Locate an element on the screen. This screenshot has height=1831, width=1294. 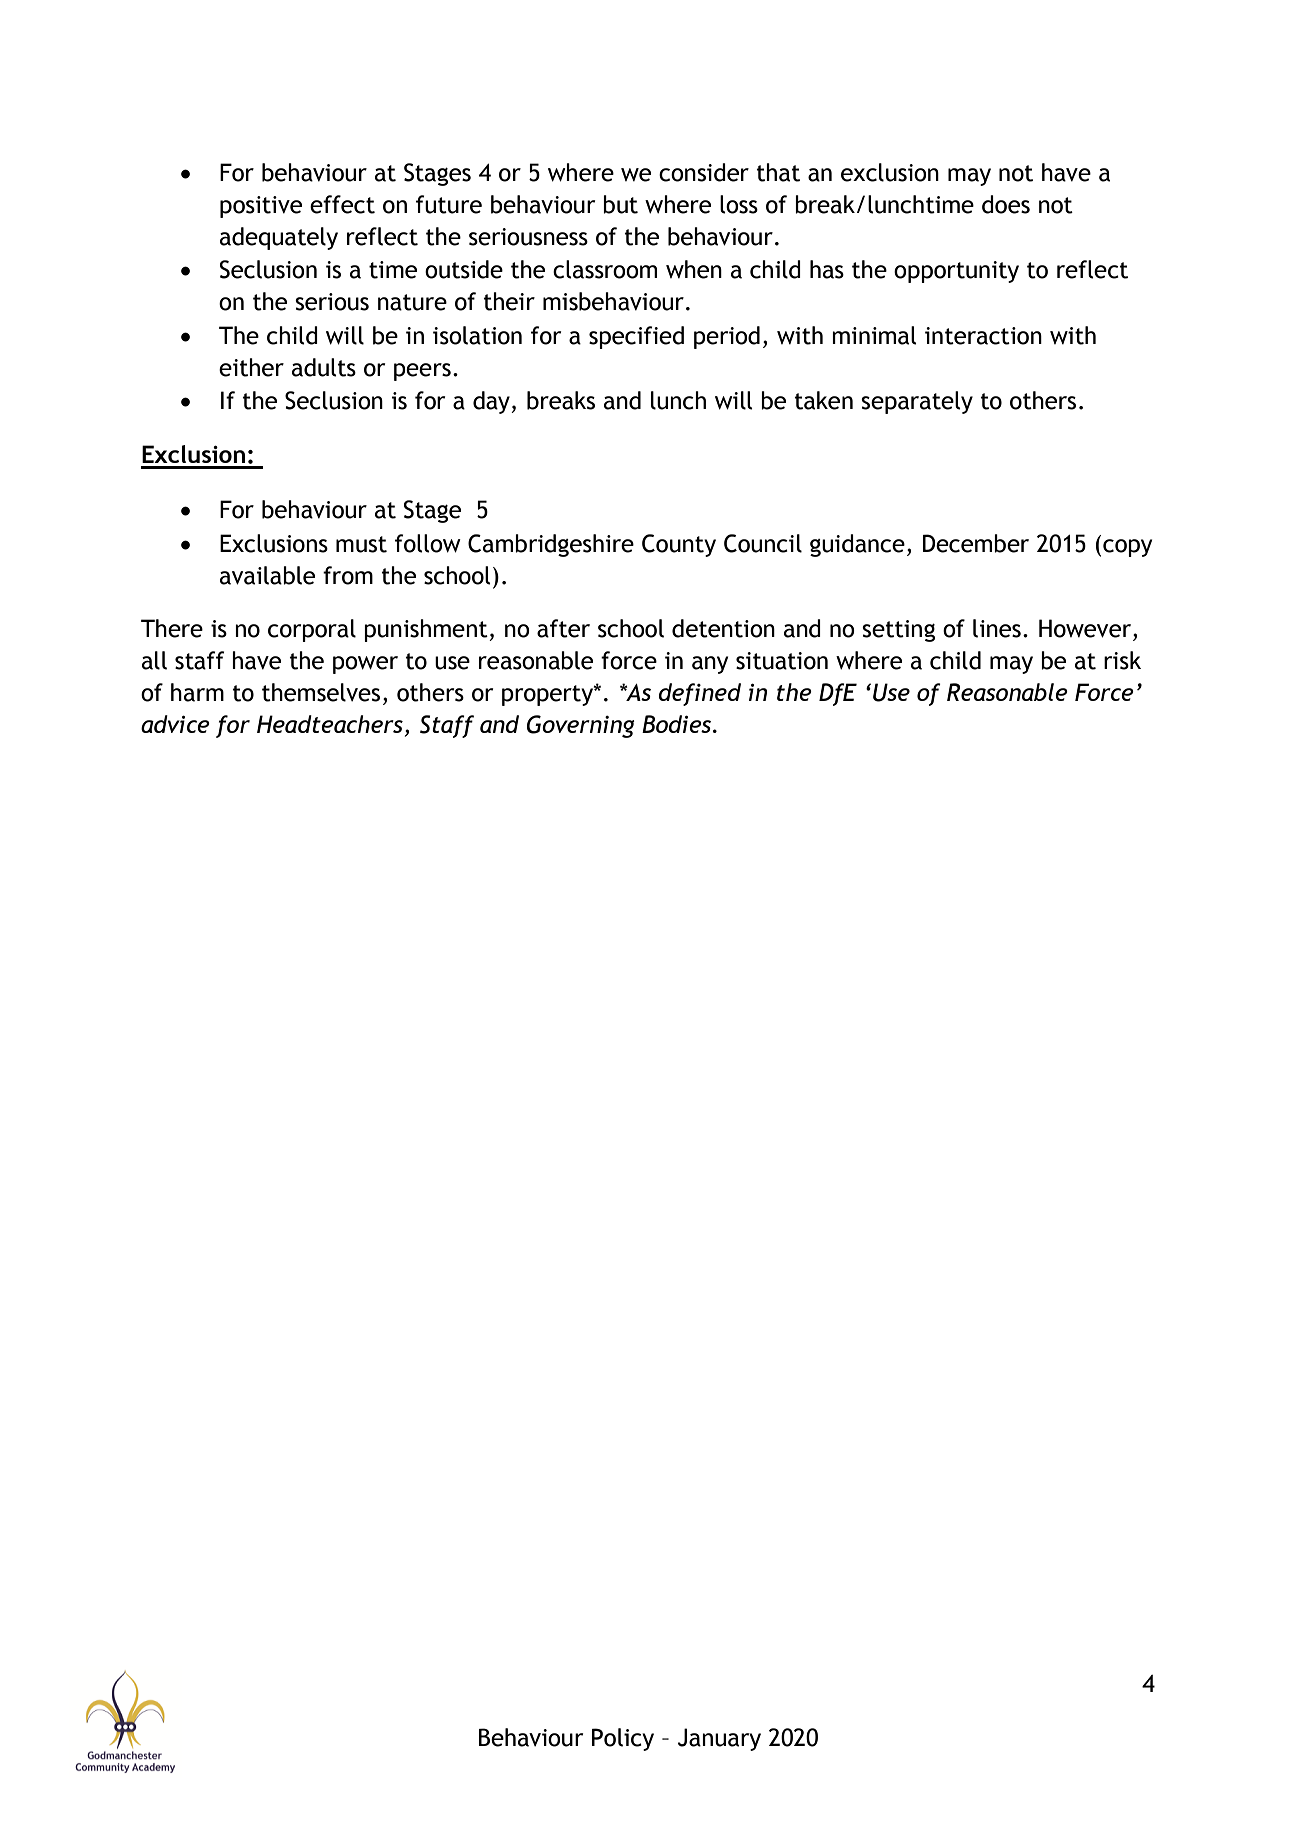
County is located at coordinates (679, 545).
